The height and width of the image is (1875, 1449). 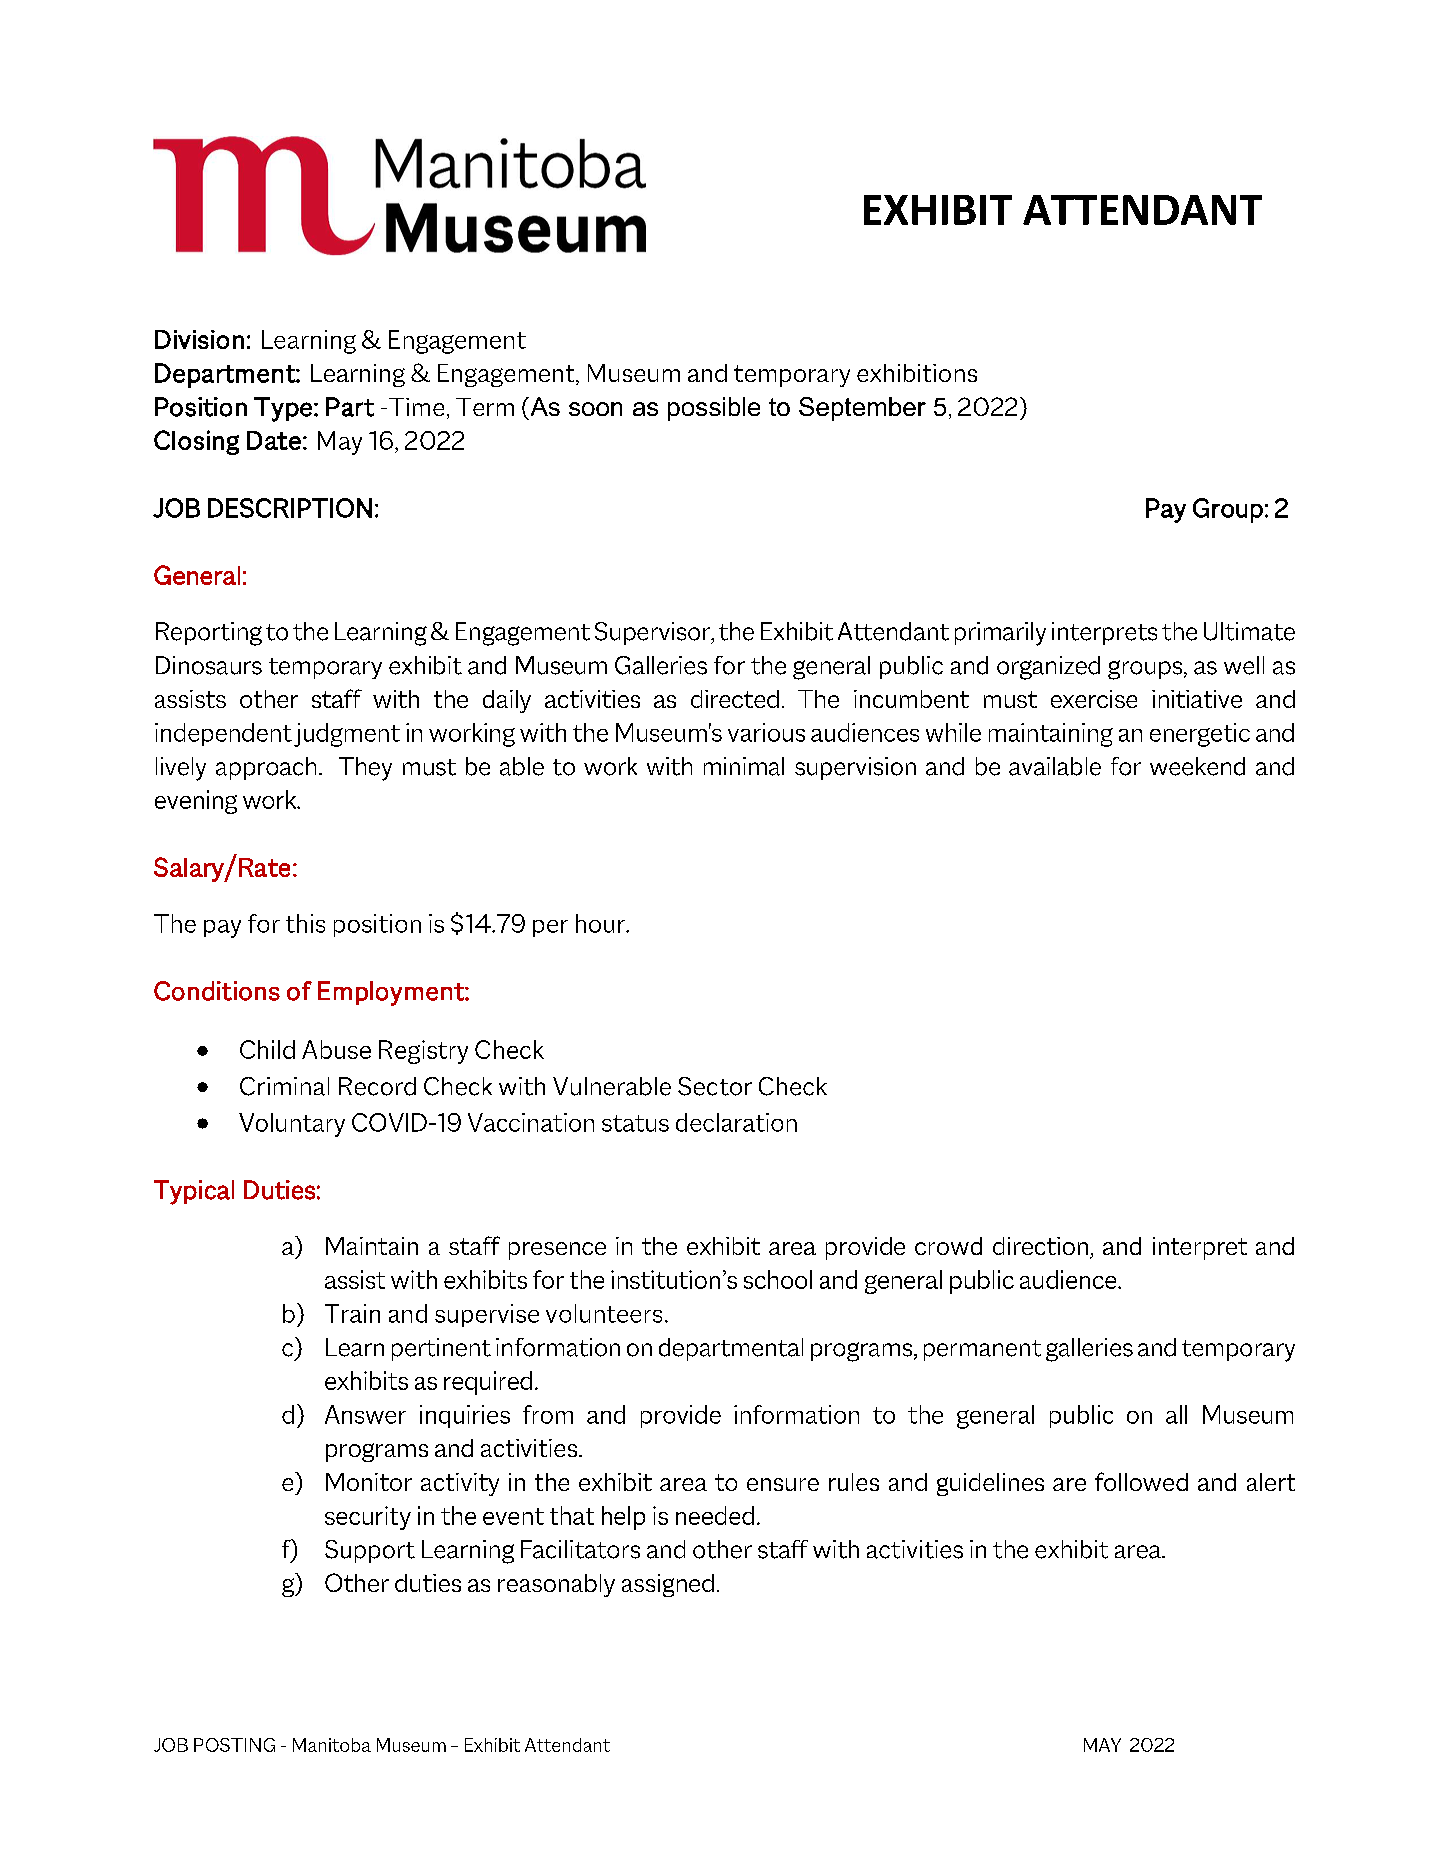 I want to click on school, so click(x=778, y=1279).
